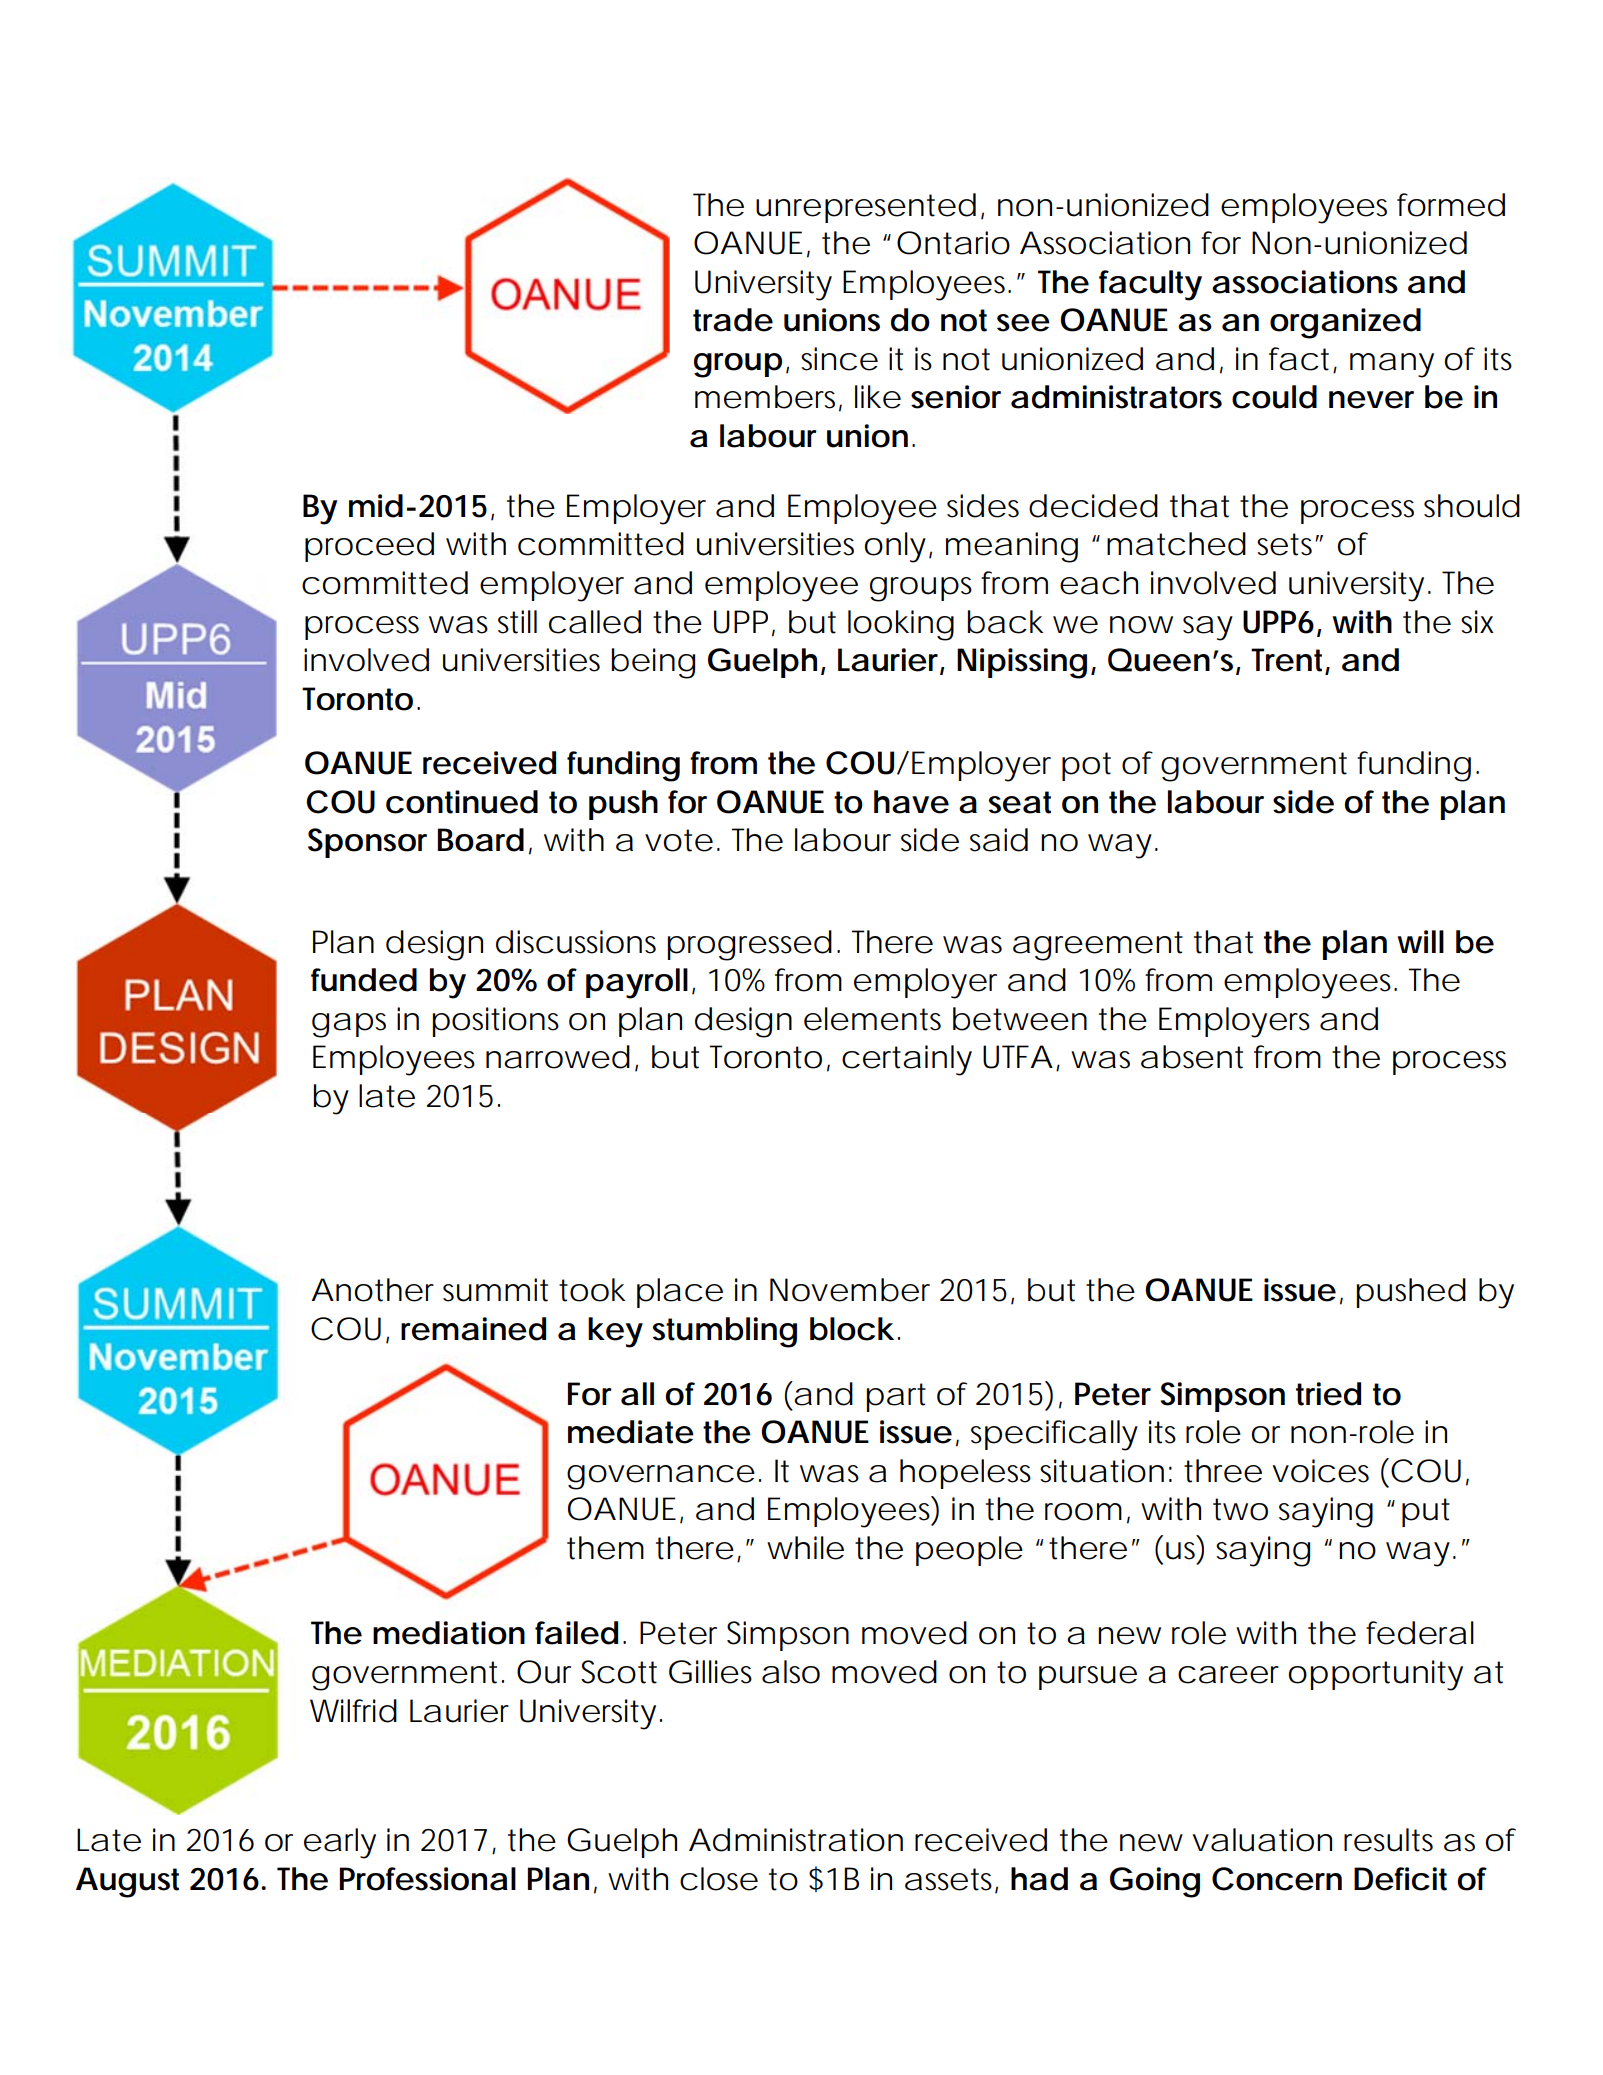 The image size is (1603, 2075). I want to click on Sponsor, so click(367, 843).
